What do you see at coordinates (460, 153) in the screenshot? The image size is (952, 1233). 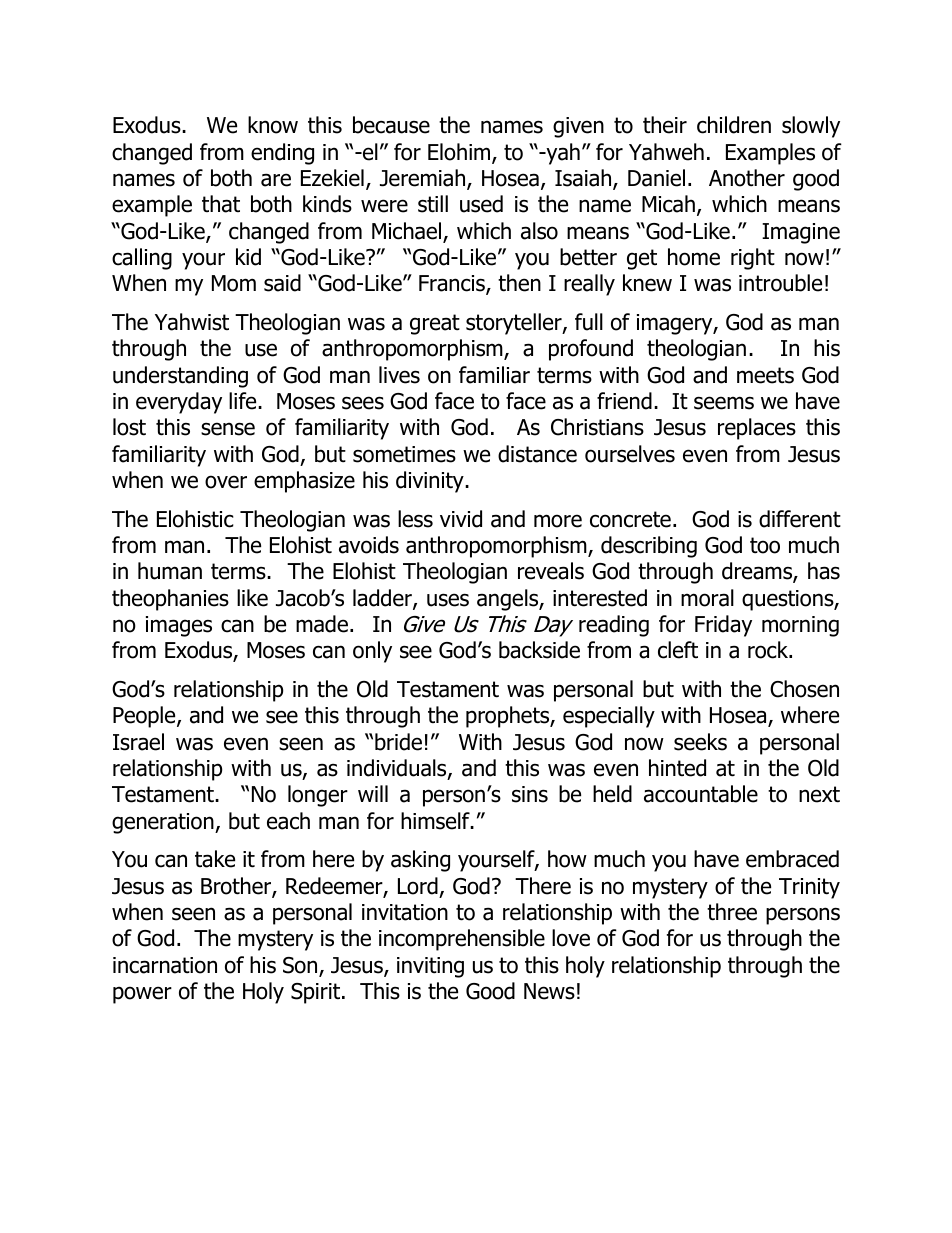 I see `Elohim` at bounding box center [460, 153].
